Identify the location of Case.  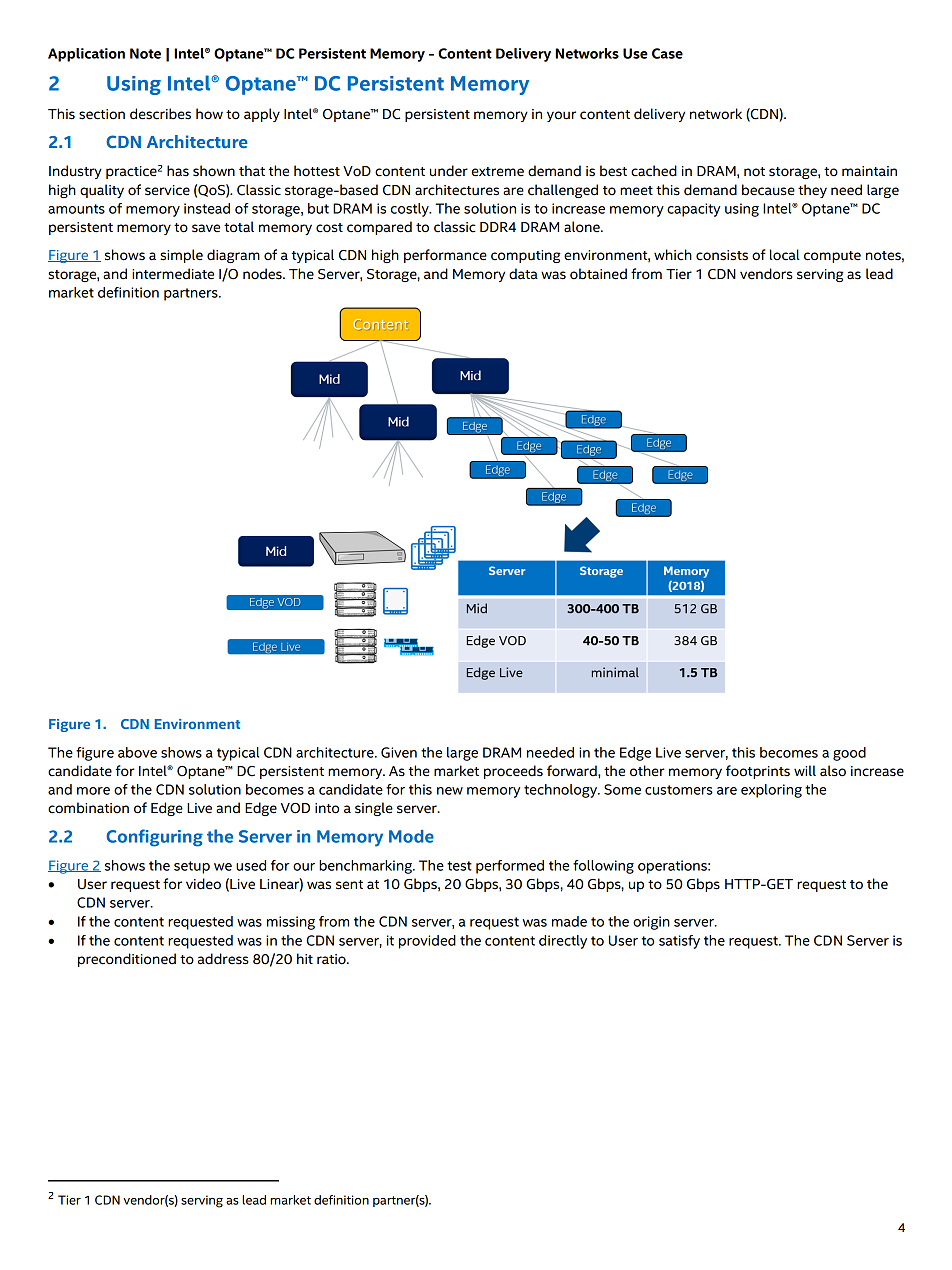
(667, 53).
